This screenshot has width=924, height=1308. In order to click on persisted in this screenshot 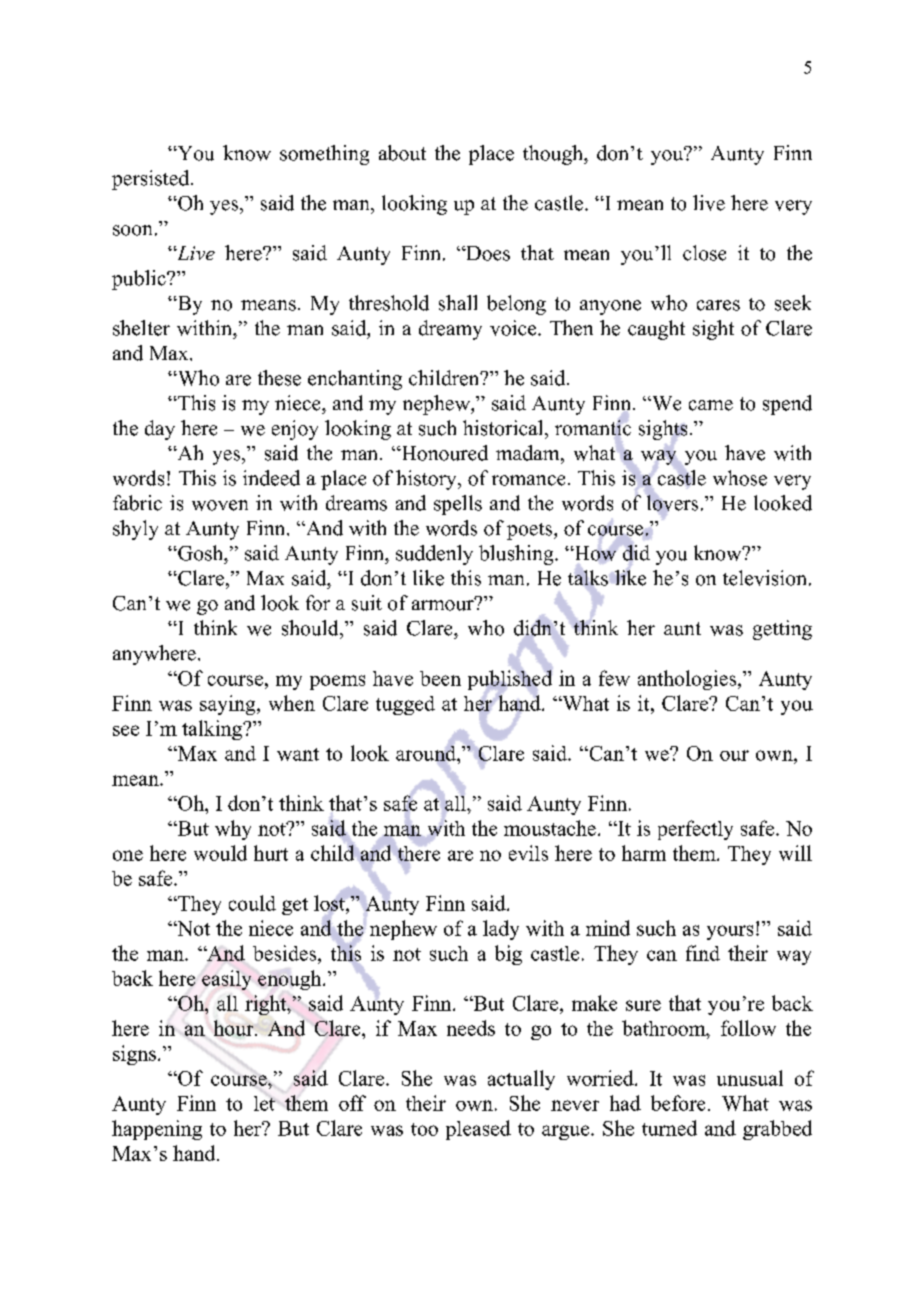, I will do `click(152, 180)`.
